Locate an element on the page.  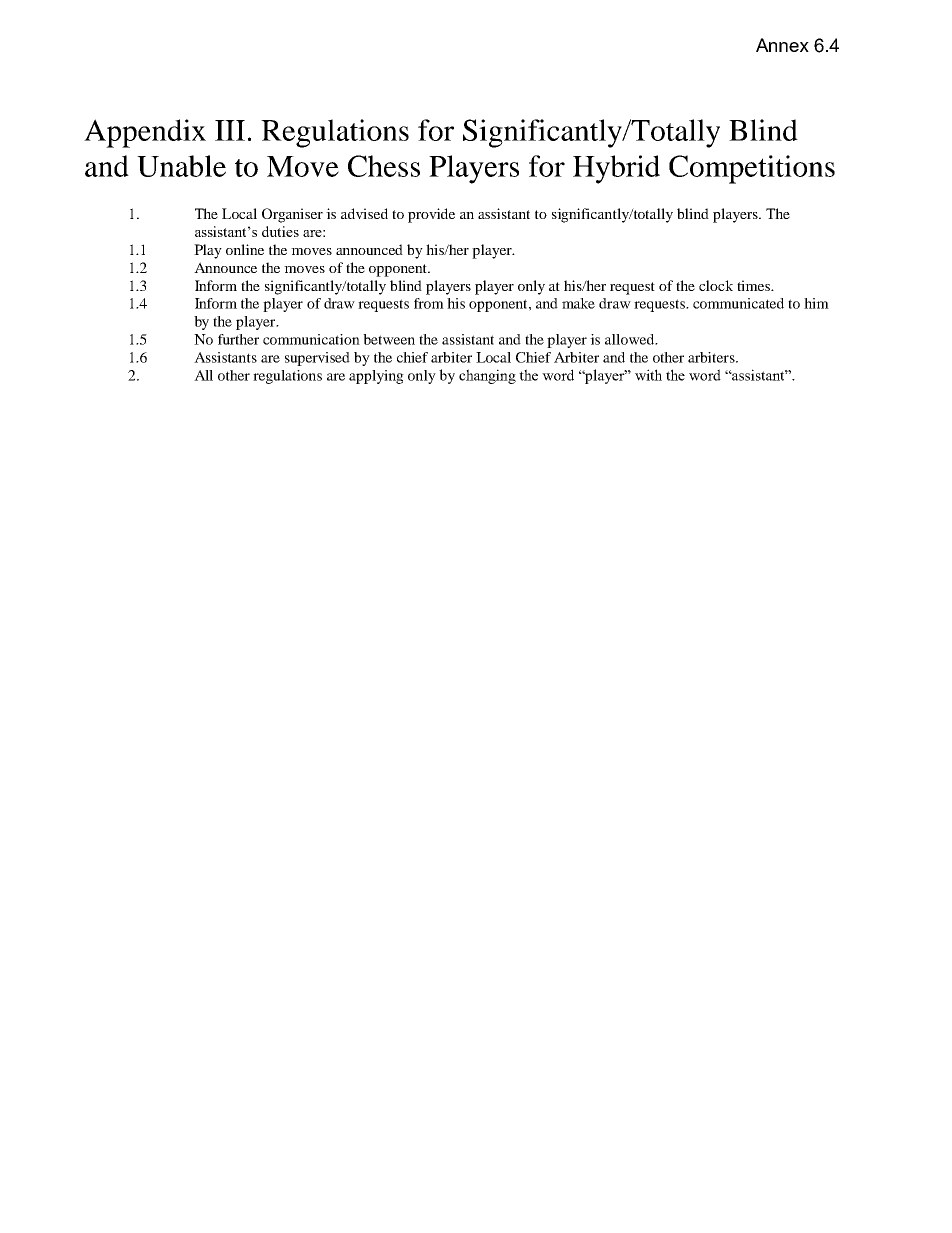
with is located at coordinates (648, 375).
